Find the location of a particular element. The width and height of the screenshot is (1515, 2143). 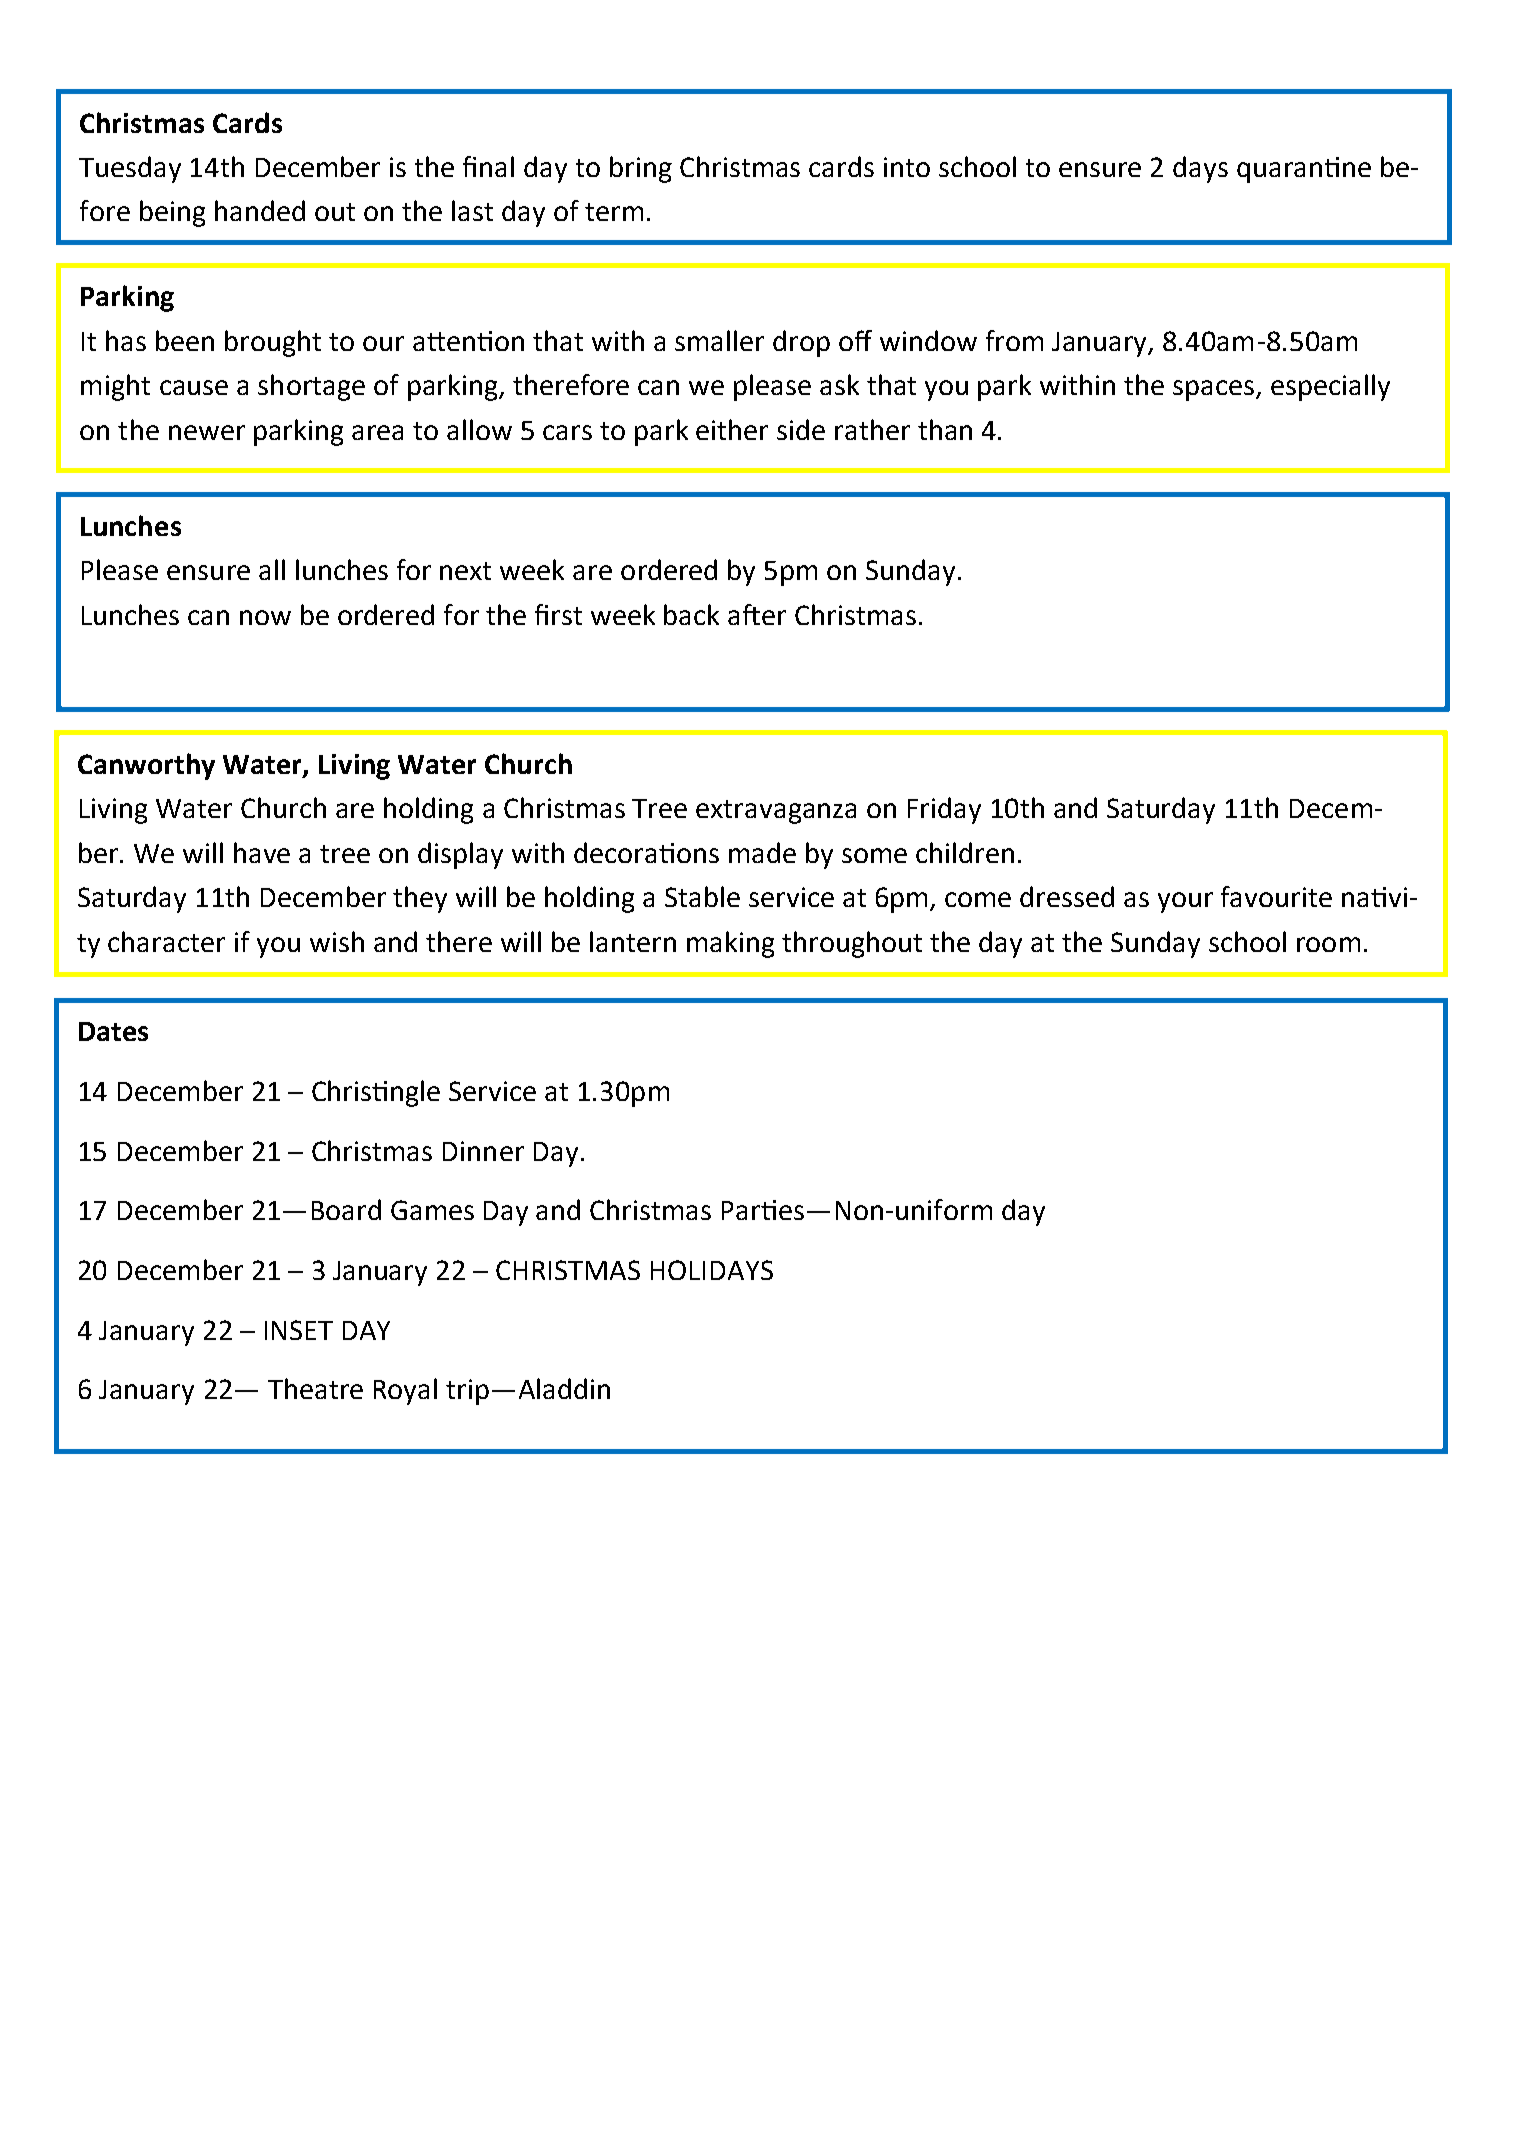

handed is located at coordinates (260, 210).
